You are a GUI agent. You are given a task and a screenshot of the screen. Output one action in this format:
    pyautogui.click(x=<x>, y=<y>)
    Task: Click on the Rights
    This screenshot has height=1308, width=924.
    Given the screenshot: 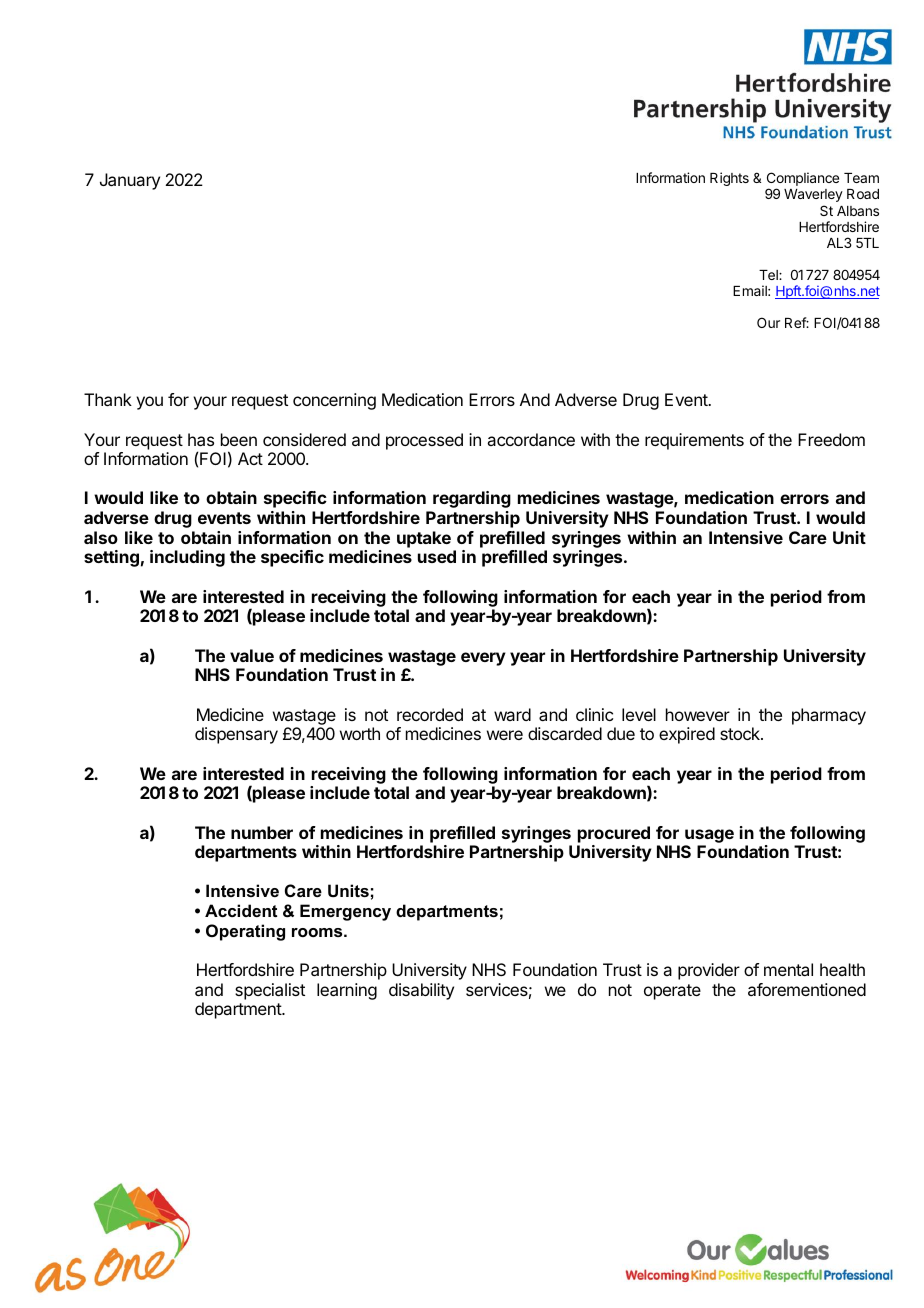 What is the action you would take?
    pyautogui.click(x=729, y=179)
